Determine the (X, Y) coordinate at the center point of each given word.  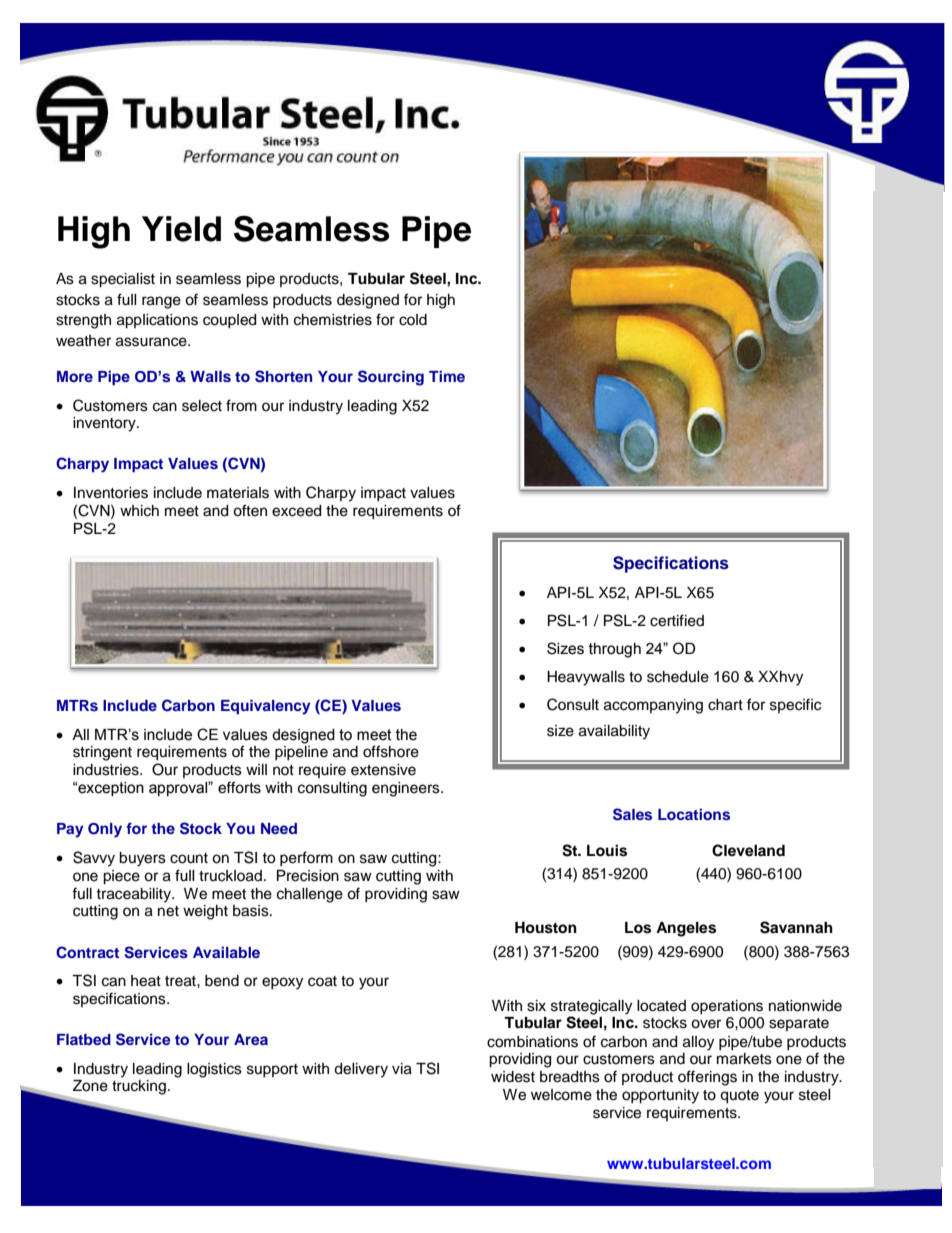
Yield (181, 229)
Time (447, 376)
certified (677, 620)
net (168, 911)
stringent (102, 753)
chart (725, 705)
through (615, 650)
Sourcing (391, 378)
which (139, 511)
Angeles (686, 929)
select (202, 406)
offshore (391, 751)
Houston (546, 928)
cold (413, 320)
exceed (296, 511)
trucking (139, 1087)
